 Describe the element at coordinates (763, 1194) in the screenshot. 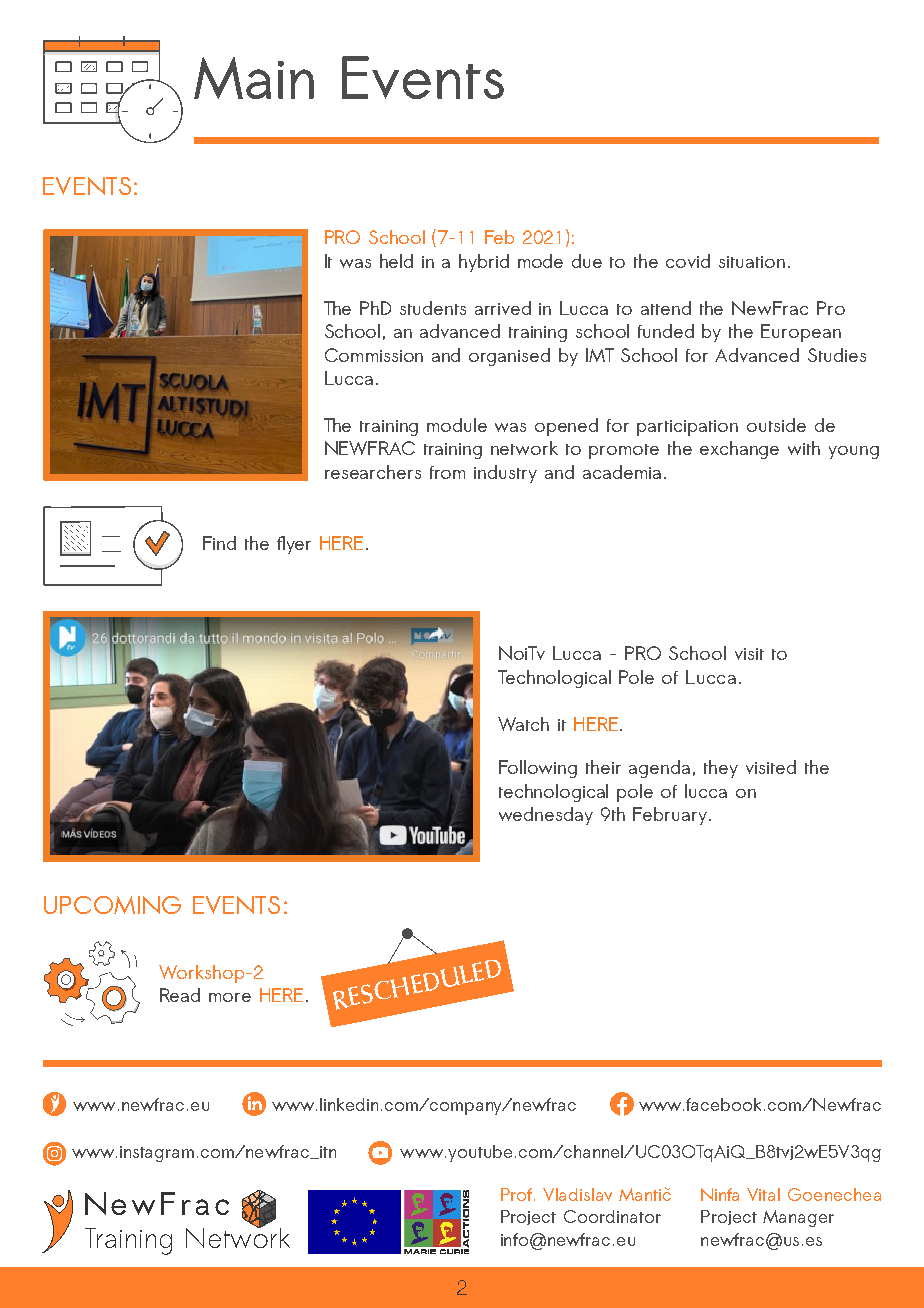

I see `Vital` at that location.
